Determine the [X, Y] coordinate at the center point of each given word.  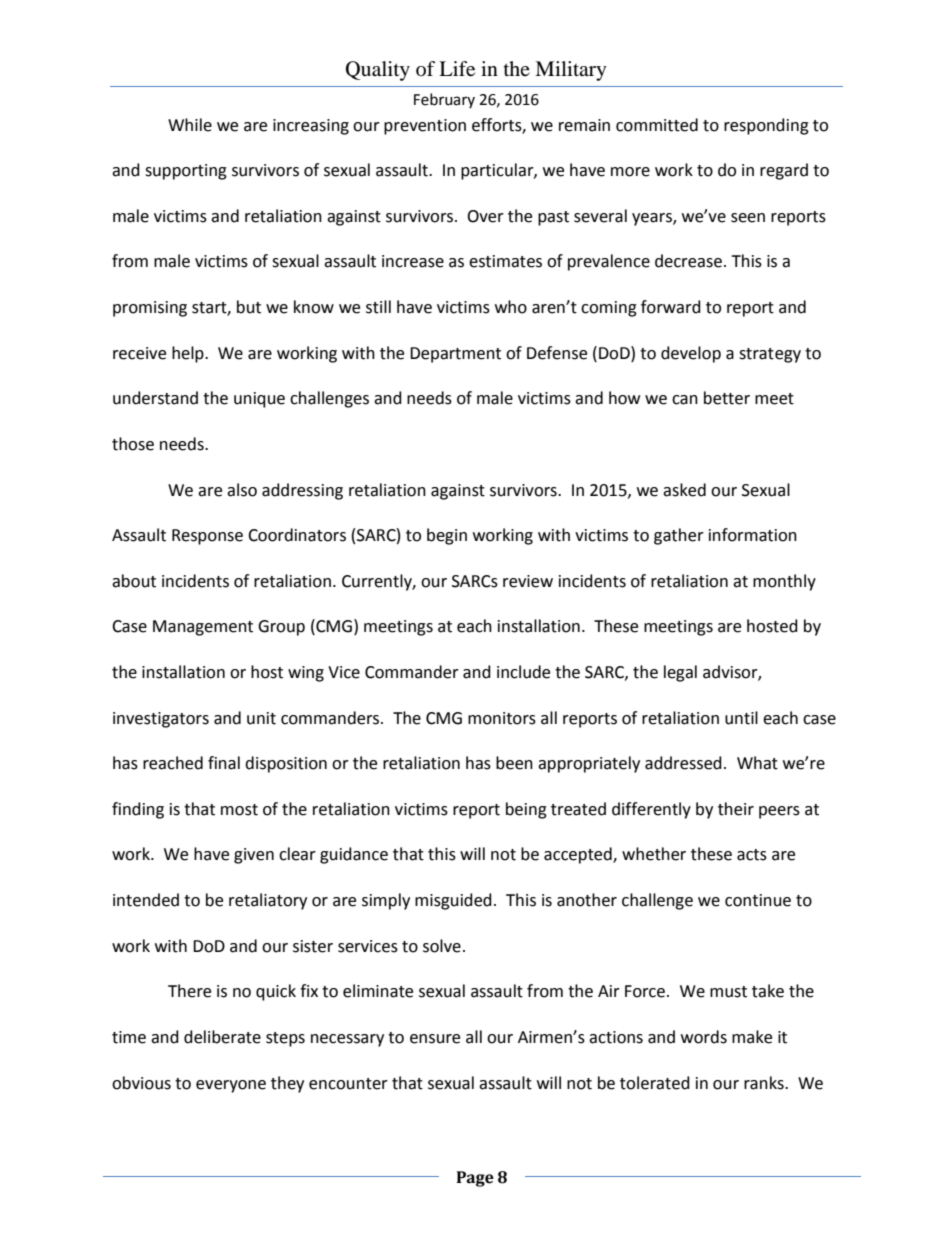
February [444, 100]
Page [475, 1179]
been [514, 763]
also [242, 490]
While [190, 125]
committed [657, 125]
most [239, 810]
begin [447, 536]
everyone [231, 1086]
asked [684, 490]
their [736, 809]
